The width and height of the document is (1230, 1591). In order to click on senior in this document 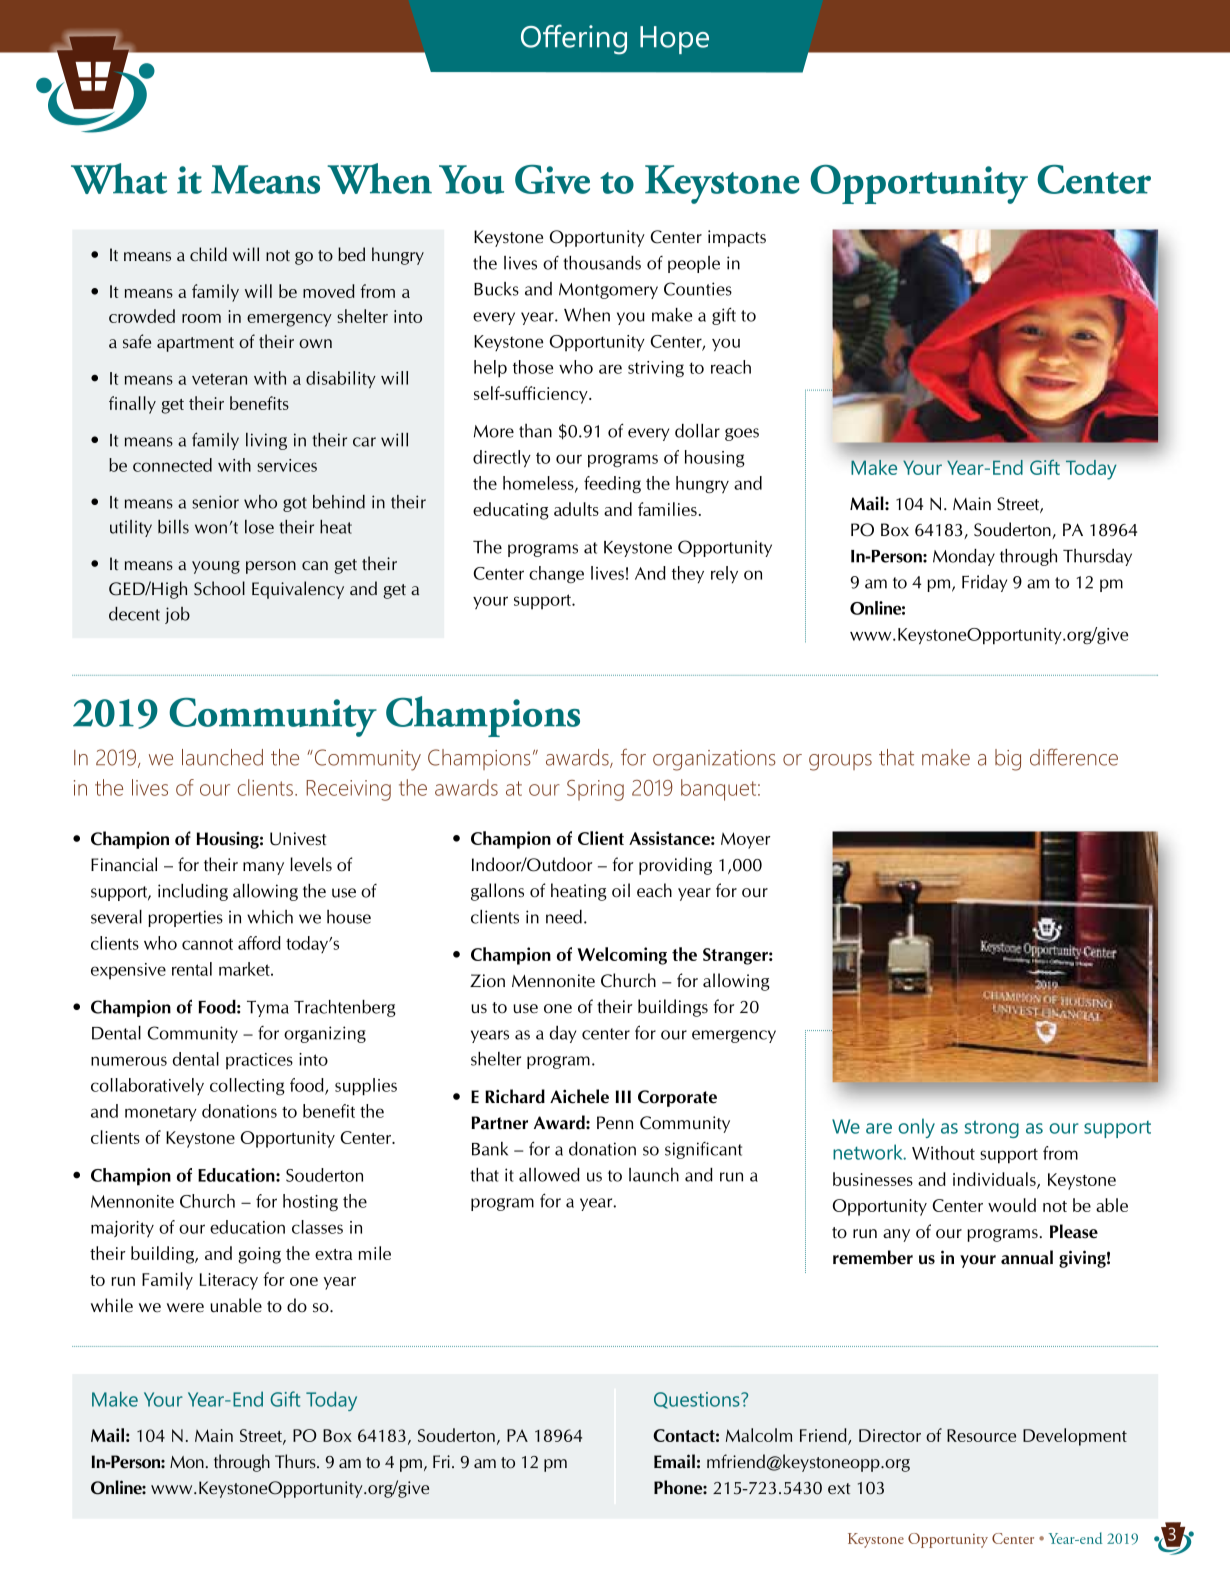, I will do `click(215, 502)`.
